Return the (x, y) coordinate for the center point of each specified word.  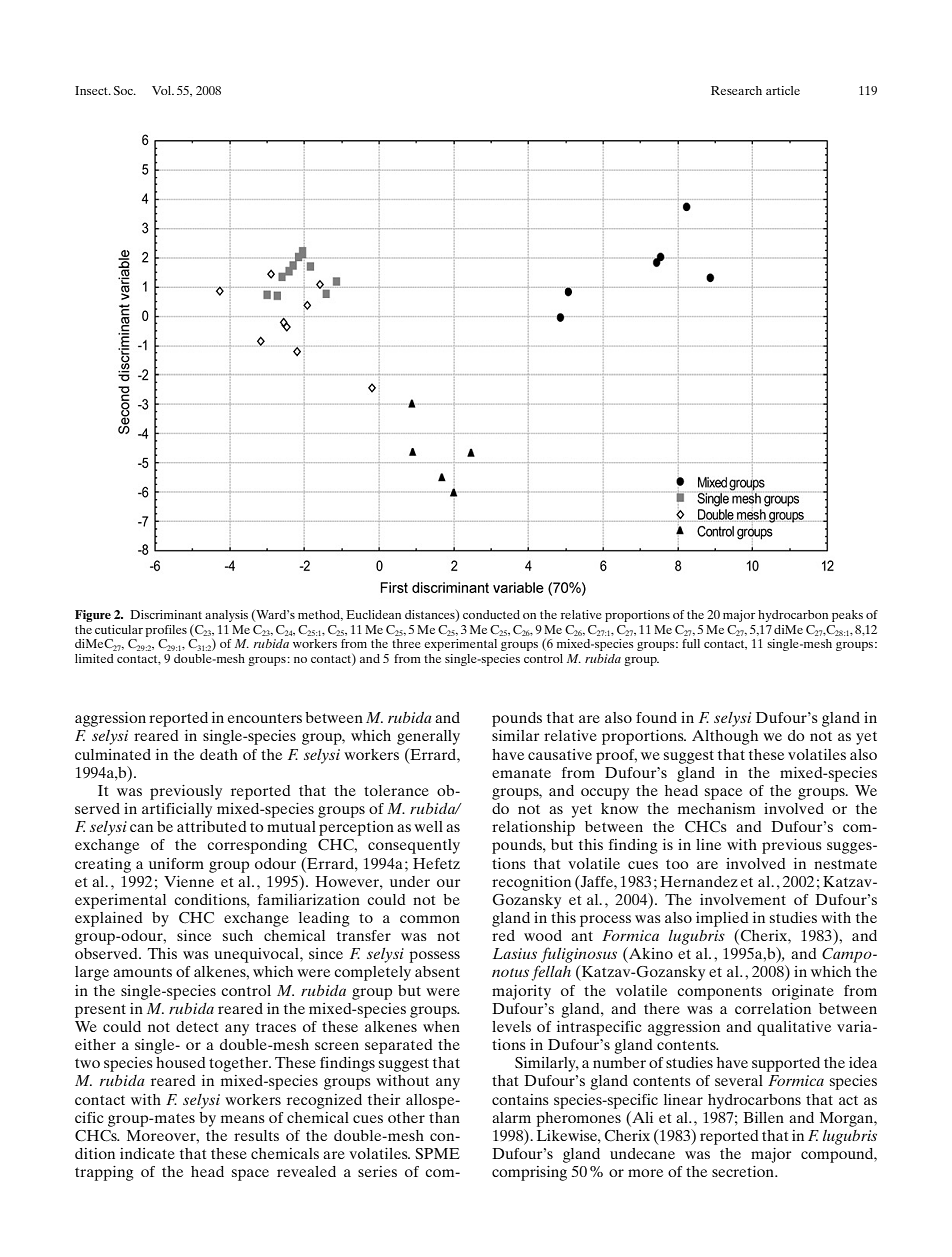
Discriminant (166, 614)
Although (725, 737)
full (691, 643)
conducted (491, 614)
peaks (847, 616)
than (444, 1117)
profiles (166, 631)
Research (736, 90)
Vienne (189, 881)
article (783, 90)
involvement (743, 899)
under (410, 881)
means (243, 1119)
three (406, 643)
